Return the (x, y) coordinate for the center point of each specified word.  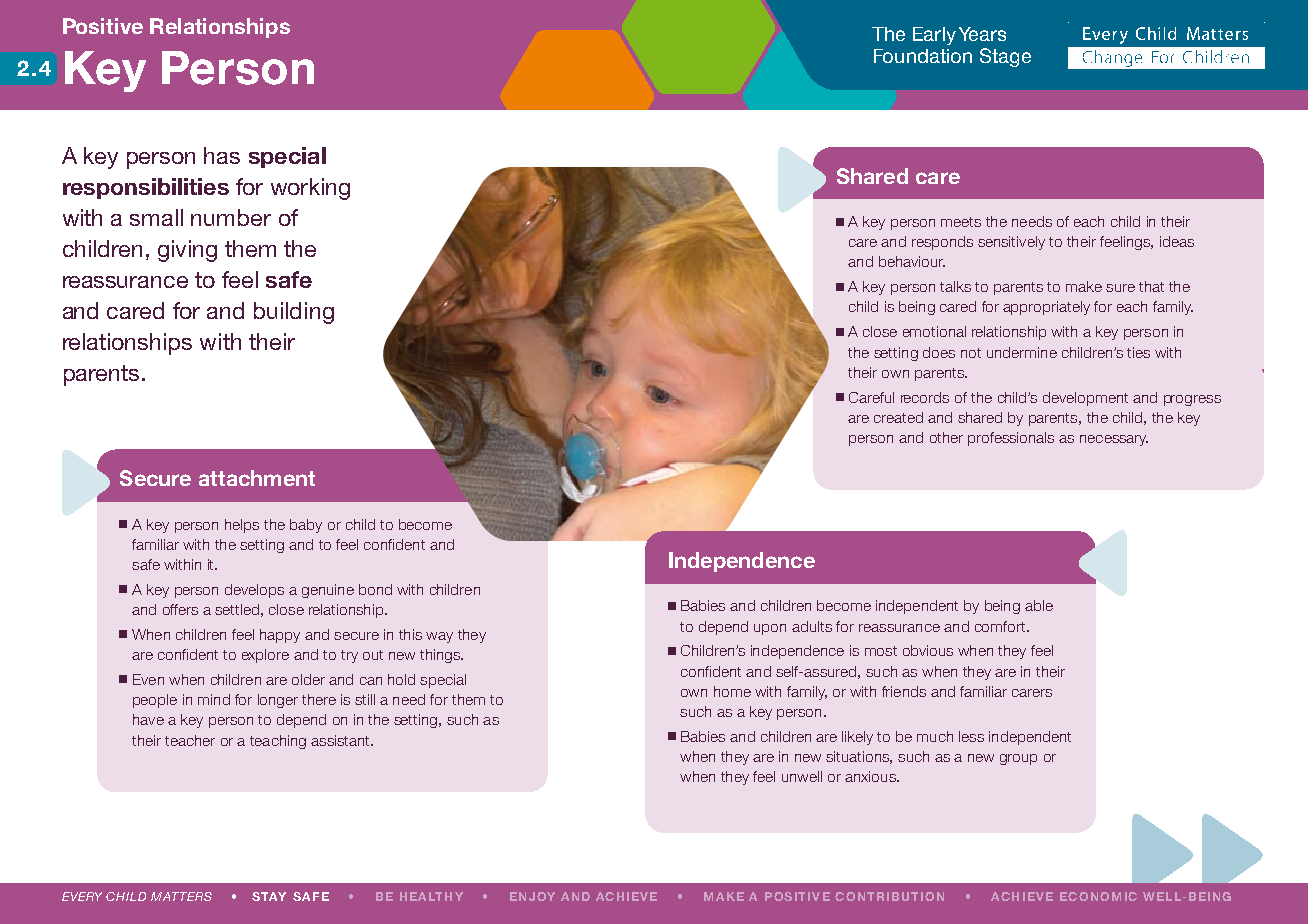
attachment (257, 478)
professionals (1011, 439)
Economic (1098, 896)
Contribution (889, 896)
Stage (1005, 57)
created (898, 417)
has (222, 155)
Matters (181, 896)
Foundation (923, 56)
